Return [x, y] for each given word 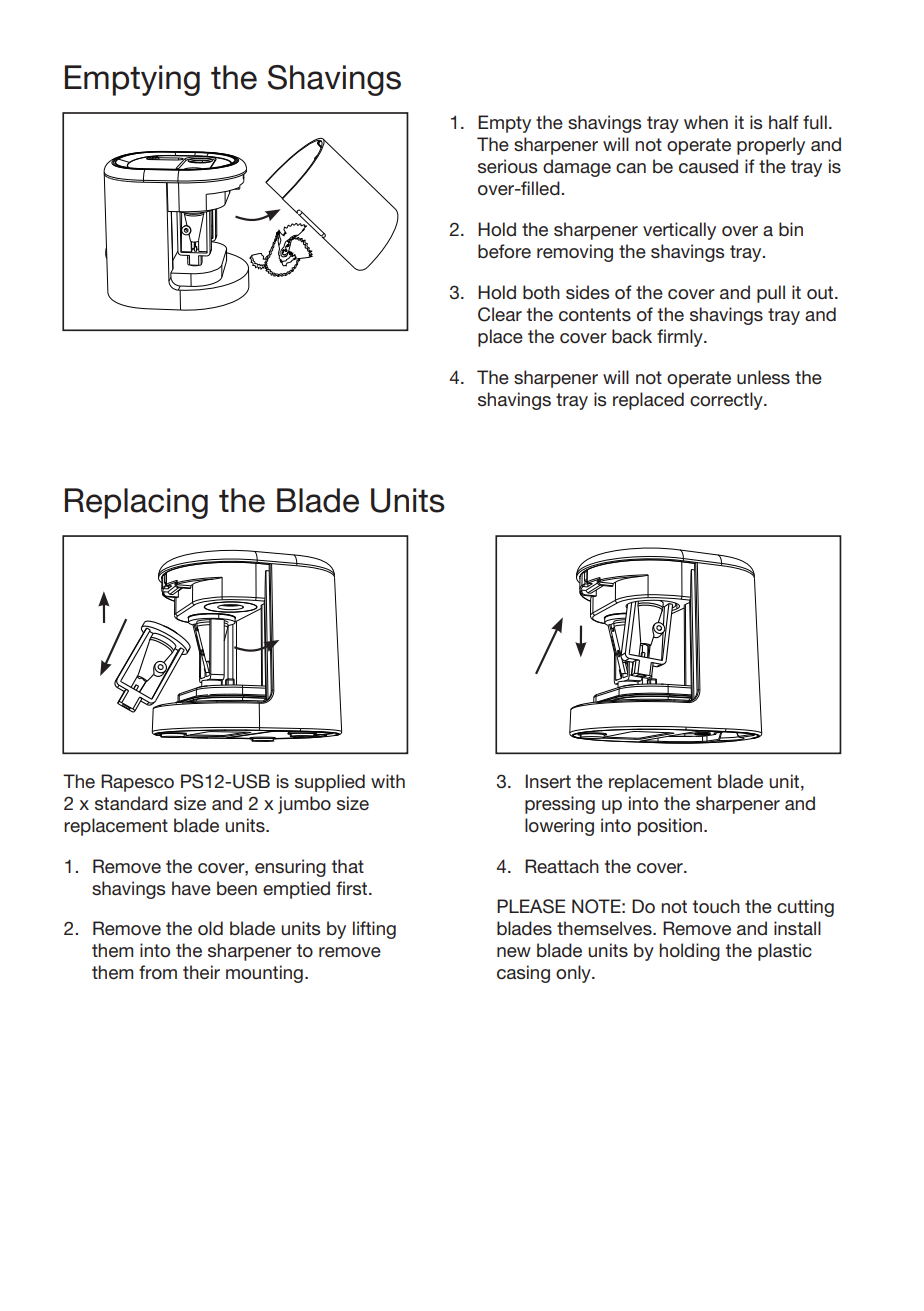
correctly [727, 401]
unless [763, 377]
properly [771, 146]
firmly [681, 338]
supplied [330, 783]
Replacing [136, 503]
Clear [500, 314]
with [388, 781]
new [514, 952]
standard [131, 803]
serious [507, 166]
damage [577, 168]
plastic [785, 952]
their [201, 972]
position [671, 827]
